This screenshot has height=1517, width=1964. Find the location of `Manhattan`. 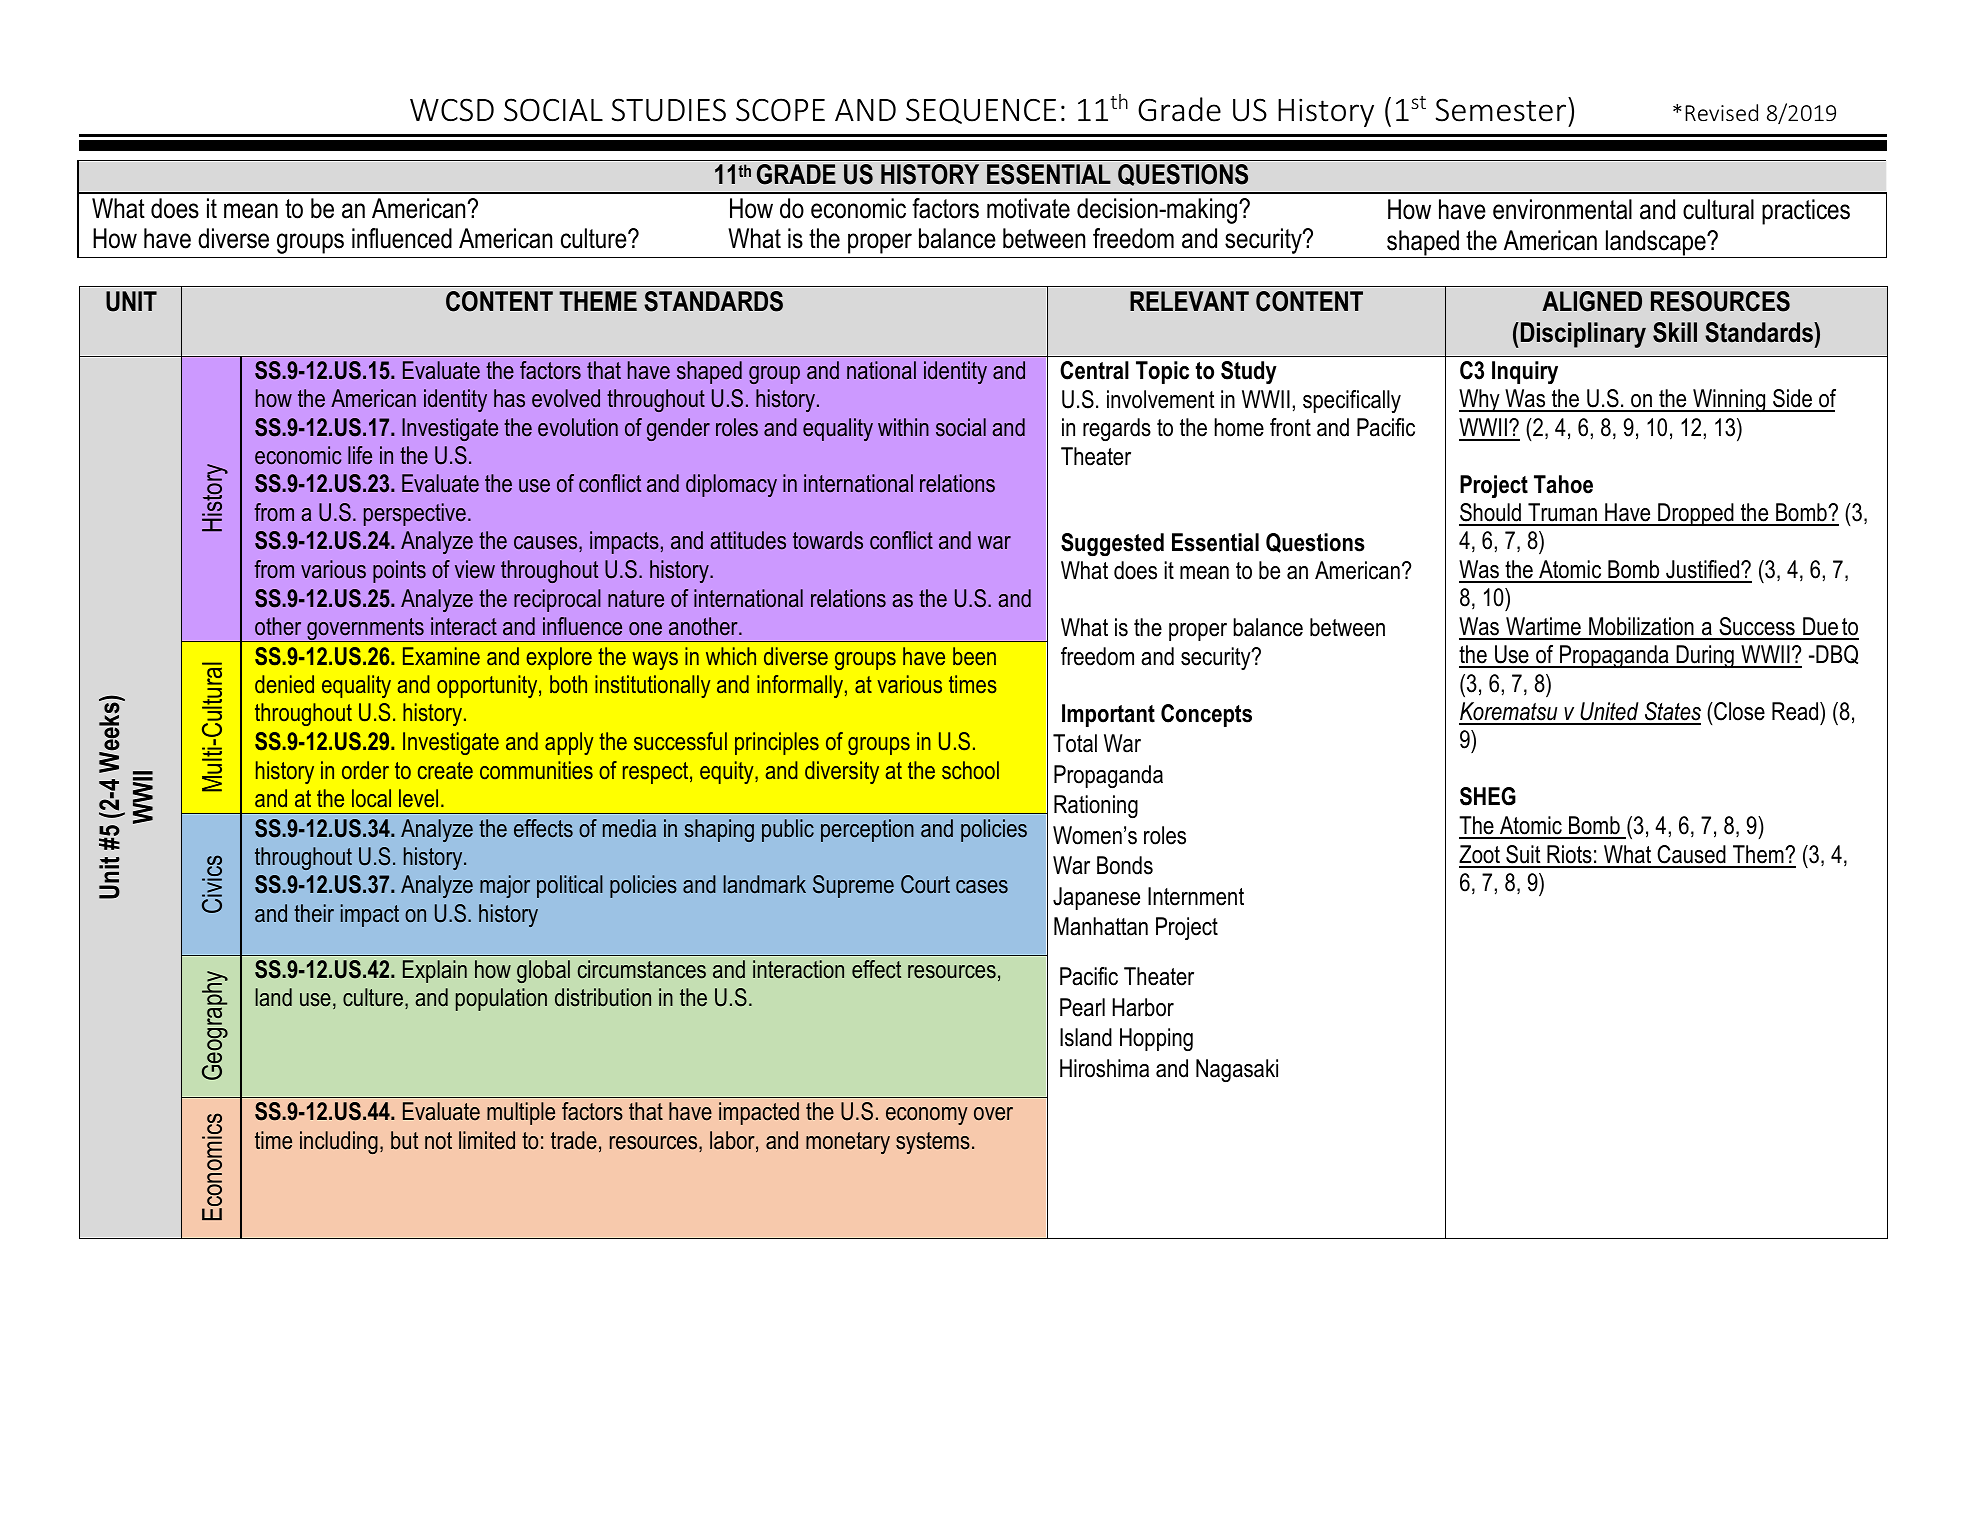

Manhattan is located at coordinates (1101, 926).
